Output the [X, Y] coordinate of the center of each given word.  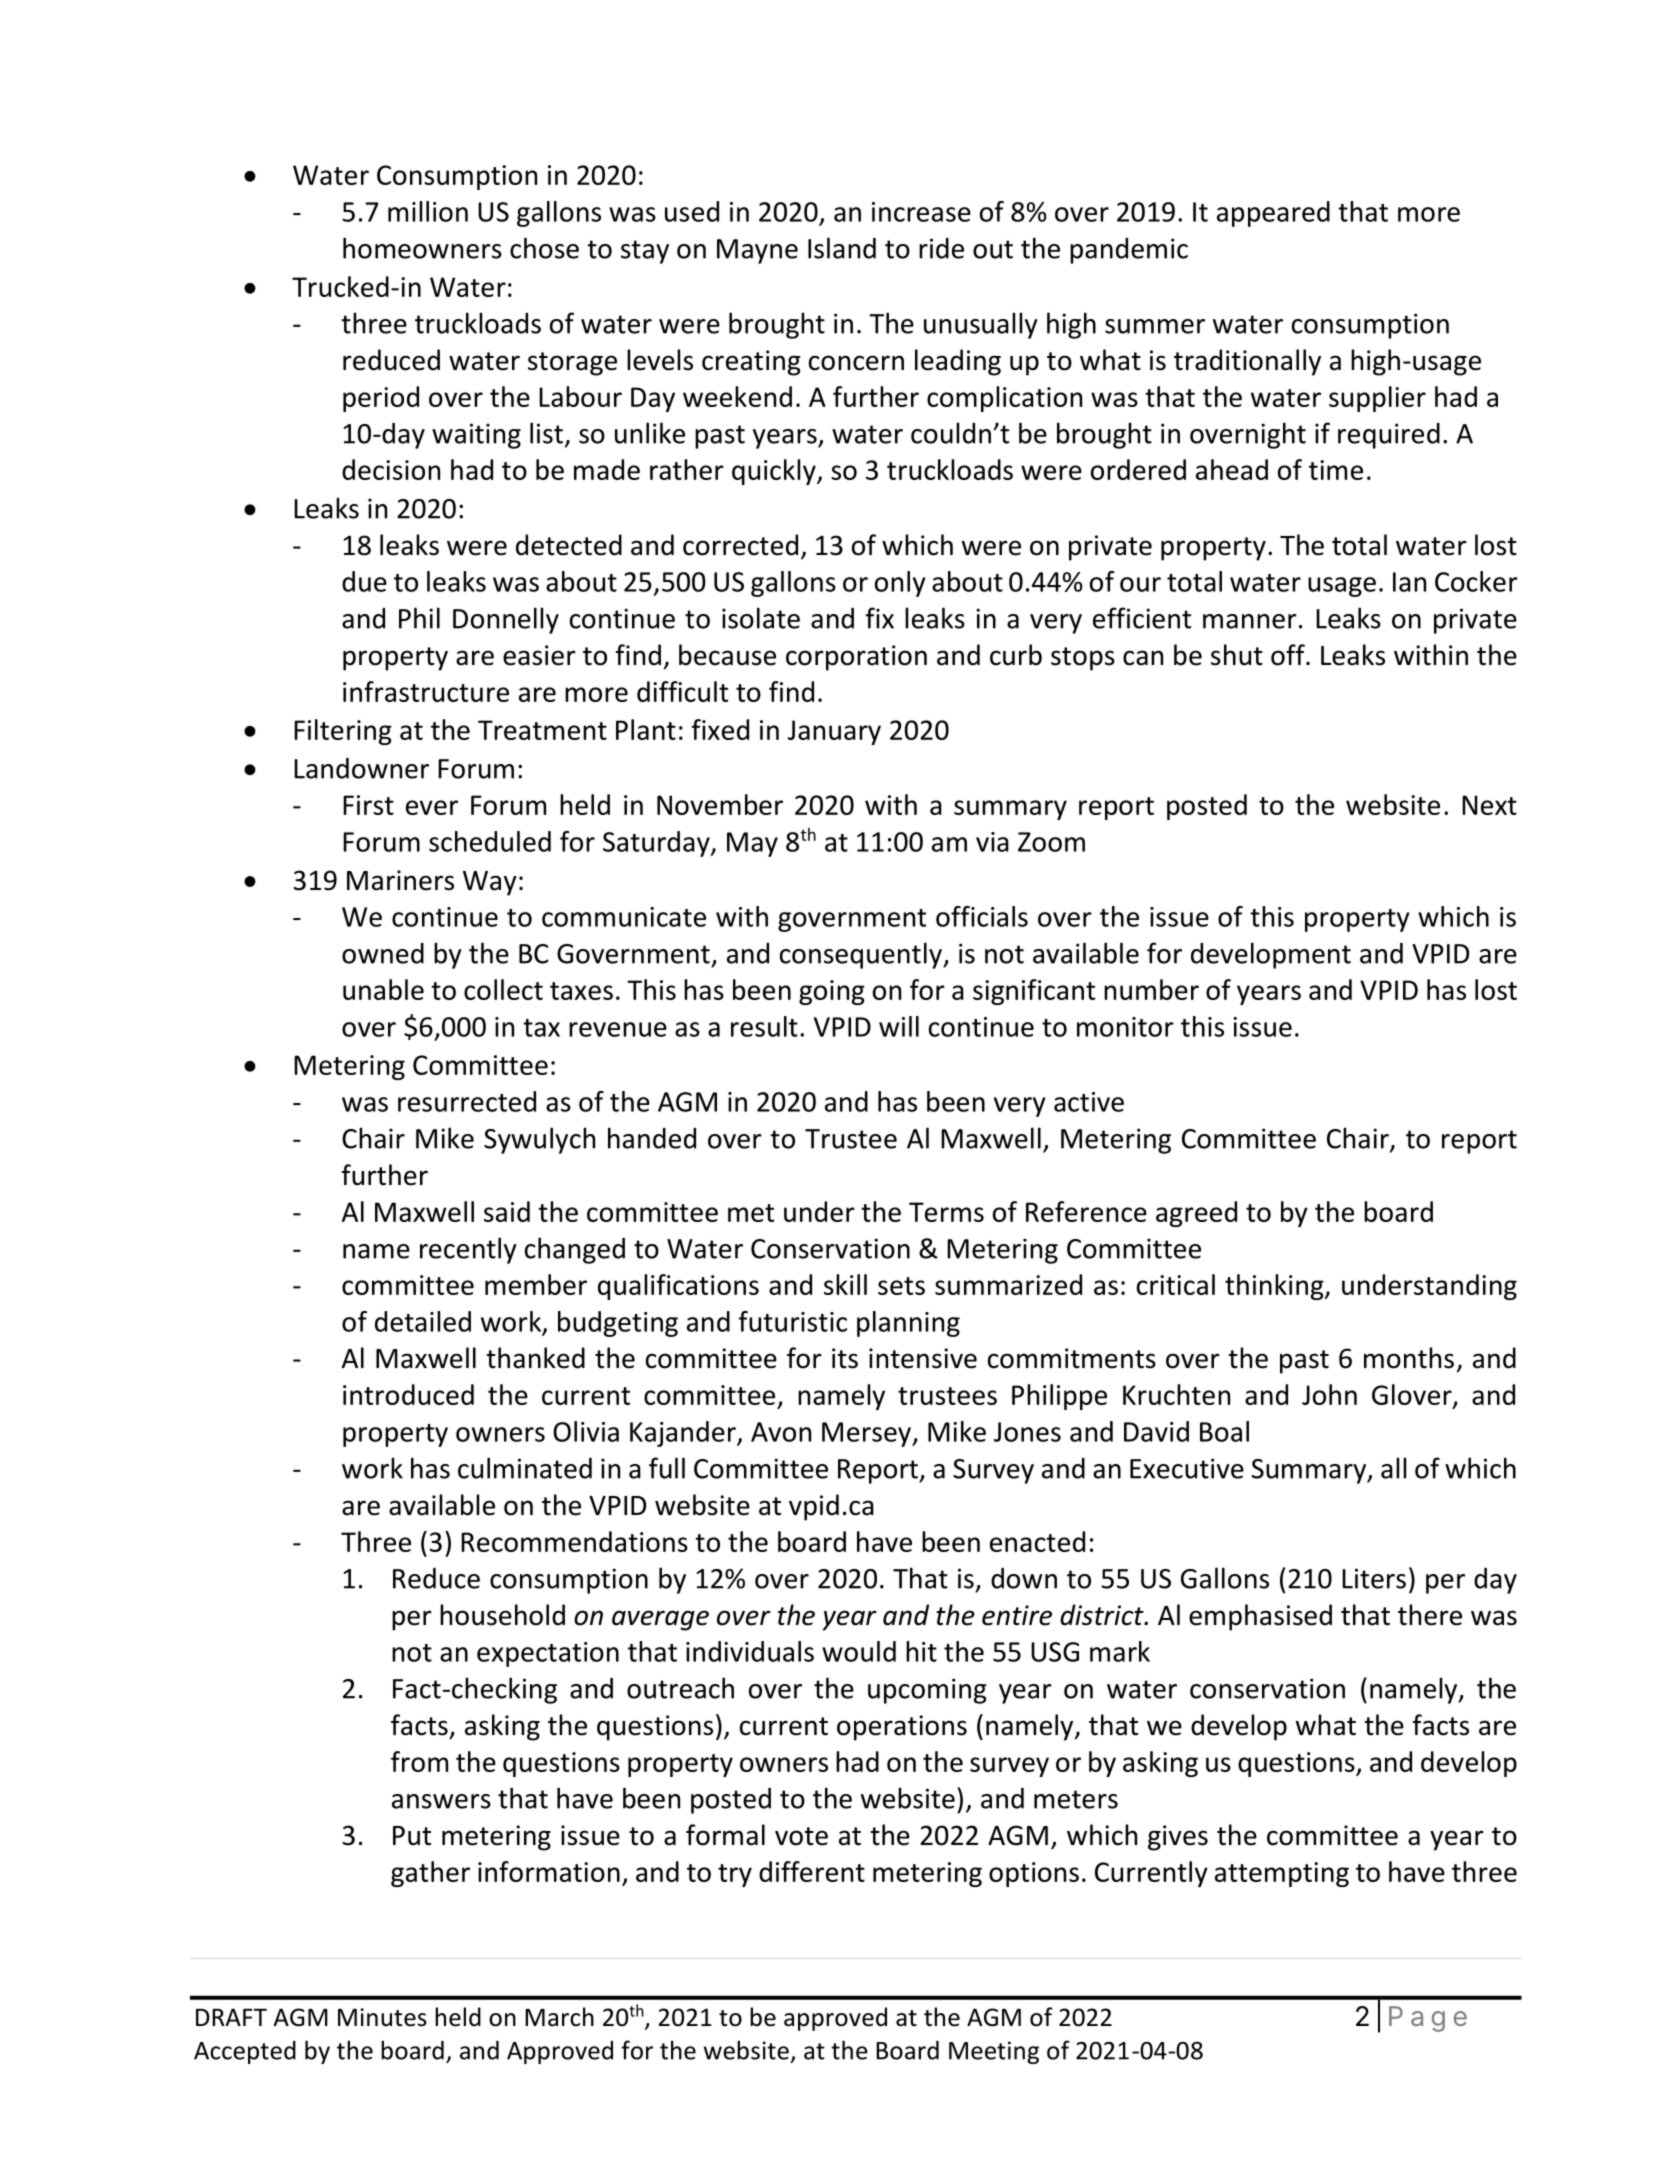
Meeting [994, 2052]
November [720, 804]
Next [1489, 805]
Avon [781, 1432]
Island [842, 248]
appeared [1273, 214]
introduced [408, 1394]
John [1329, 1394]
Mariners [400, 880]
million [428, 211]
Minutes [382, 2017]
